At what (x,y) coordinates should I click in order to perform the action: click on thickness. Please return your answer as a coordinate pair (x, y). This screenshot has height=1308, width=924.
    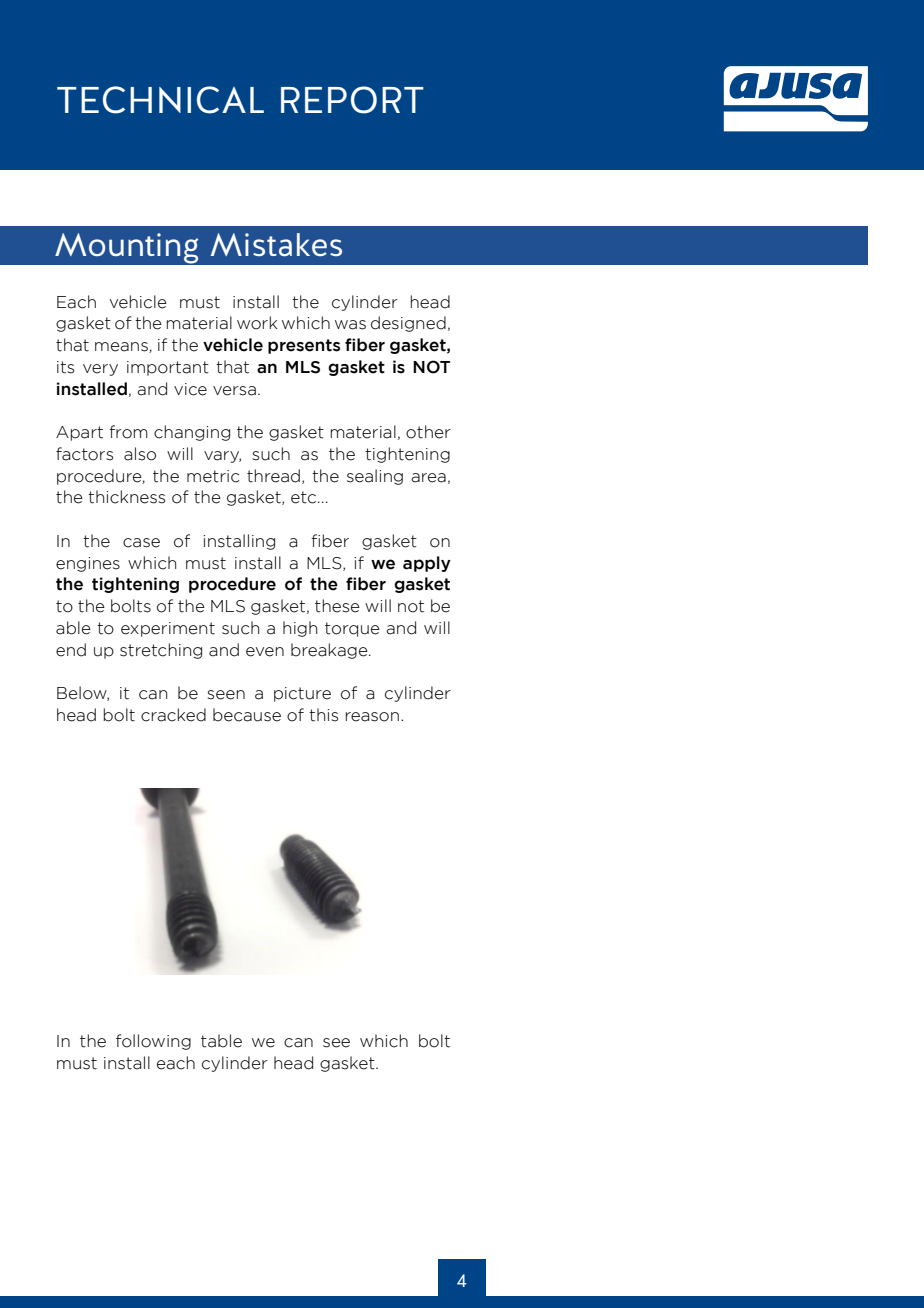
    Looking at the image, I should click on (126, 497).
